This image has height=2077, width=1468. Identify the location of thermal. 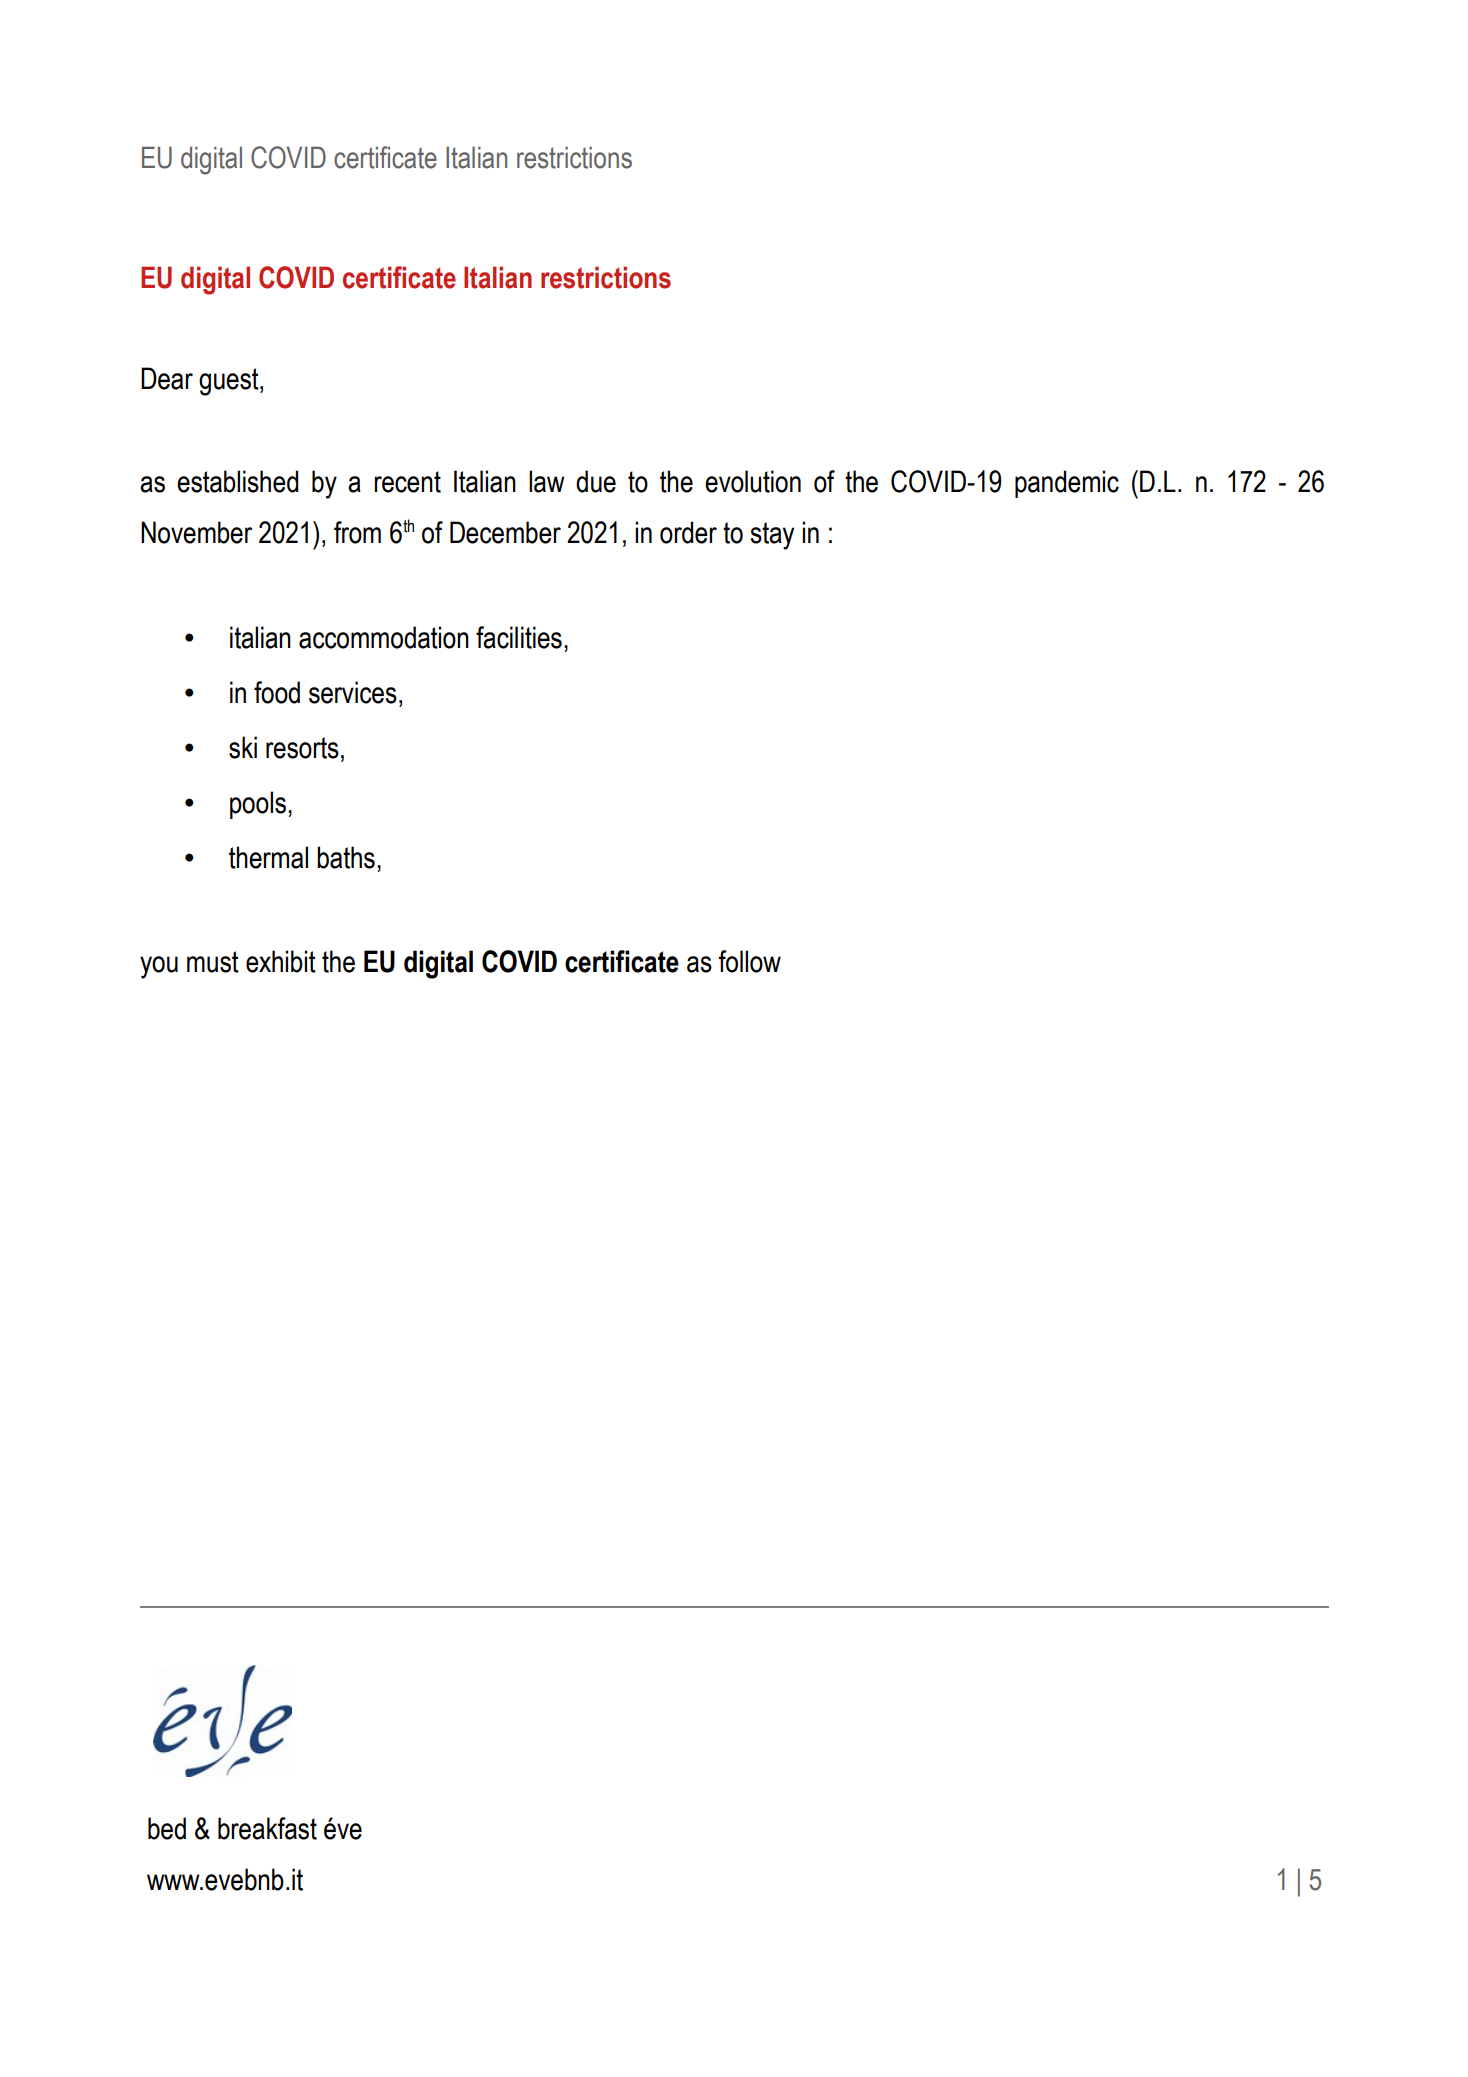
(268, 857).
